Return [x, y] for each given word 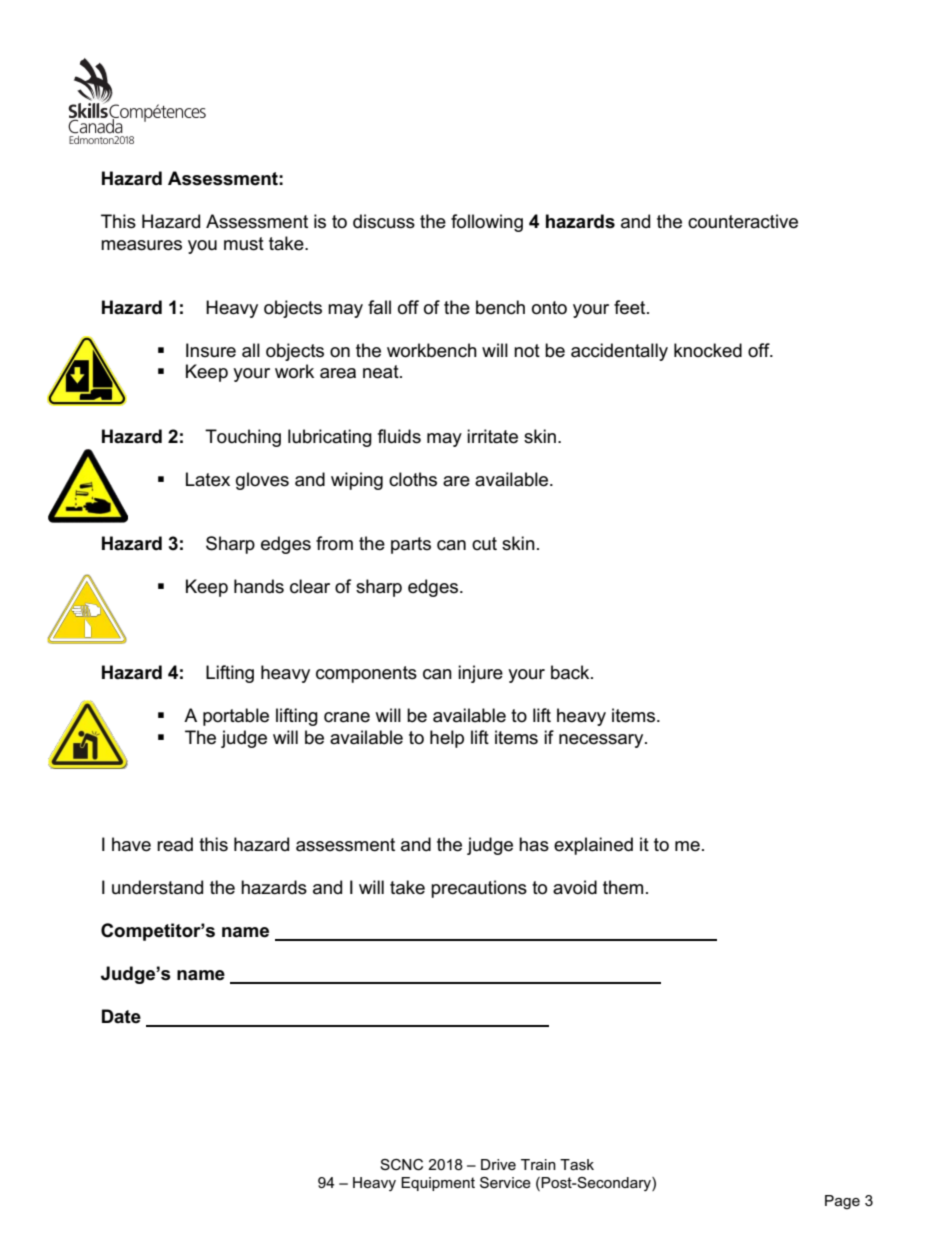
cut [484, 544]
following [487, 223]
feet [631, 307]
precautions [479, 889]
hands [259, 586]
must [244, 244]
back [571, 672]
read [175, 844]
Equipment [438, 1184]
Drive [498, 1164]
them [623, 887]
